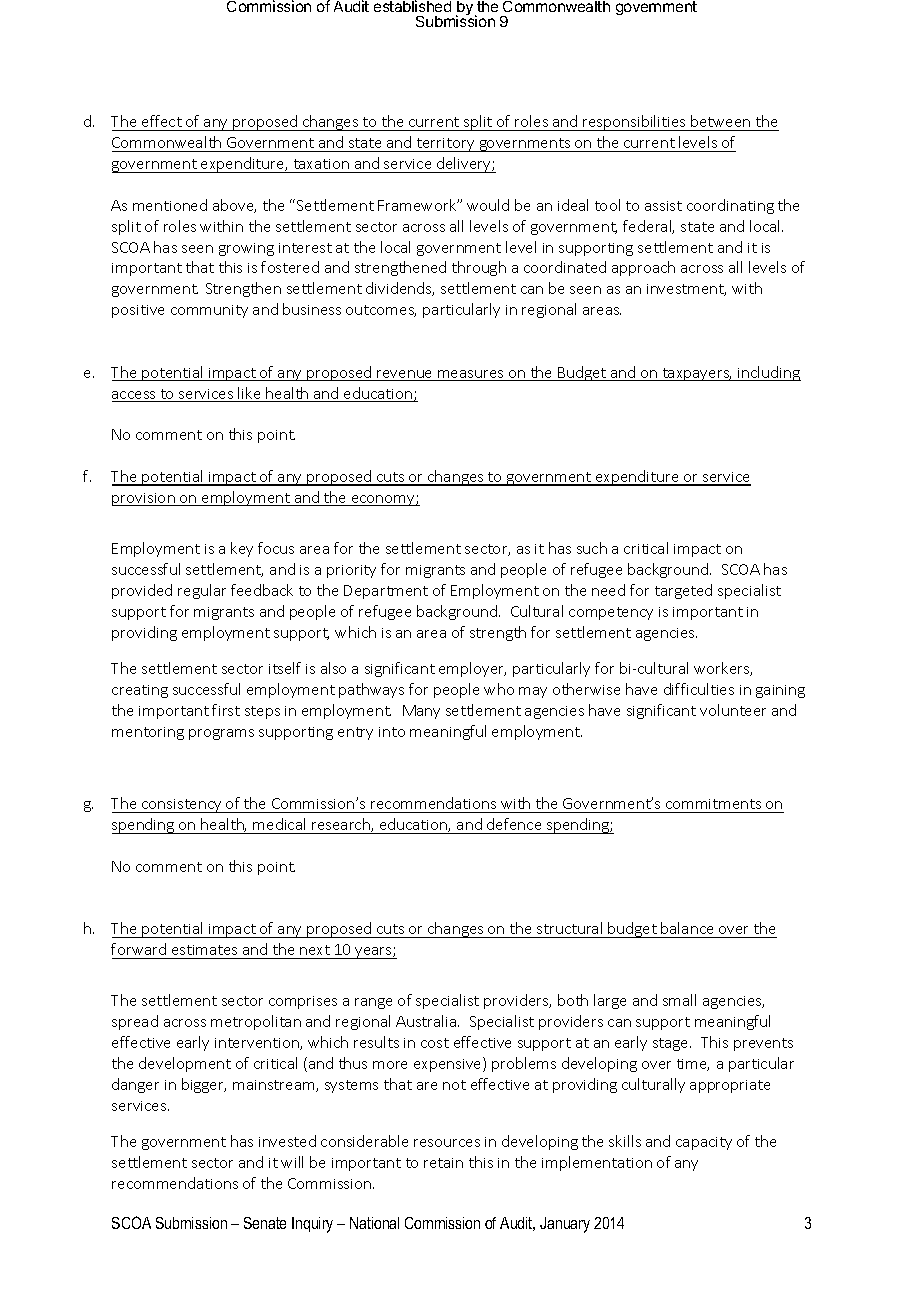 The width and height of the screenshot is (924, 1308). Describe the element at coordinates (412, 6) in the screenshot. I see `established` at that location.
